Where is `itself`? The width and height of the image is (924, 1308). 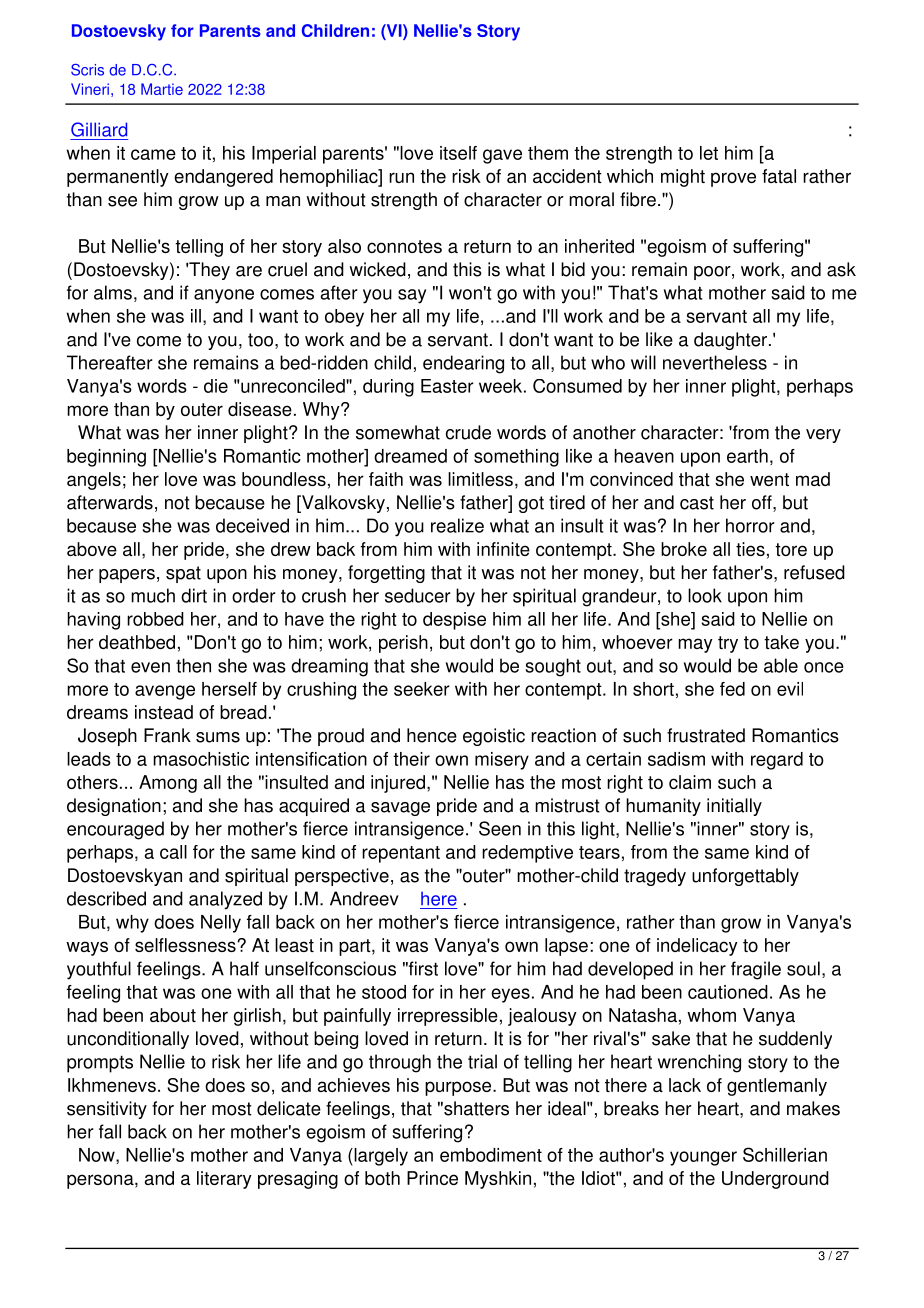
itself is located at coordinates (458, 153).
